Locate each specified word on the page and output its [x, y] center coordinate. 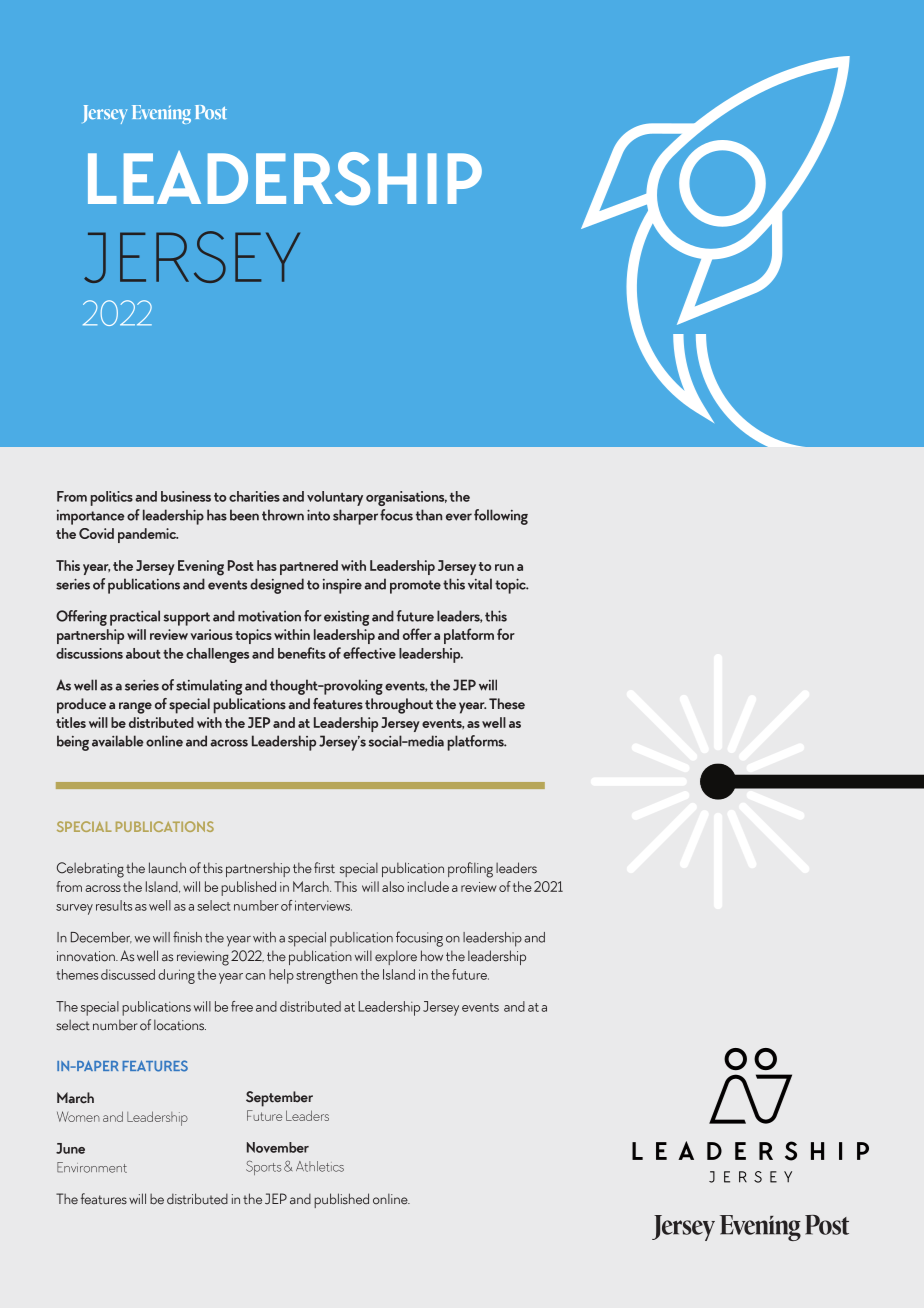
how [432, 956]
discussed [128, 974]
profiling [470, 870]
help [281, 976]
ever [459, 517]
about [143, 653]
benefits [302, 653]
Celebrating [90, 870]
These [507, 704]
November [278, 1147]
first [324, 868]
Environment [92, 1167]
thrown [283, 515]
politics [112, 498]
